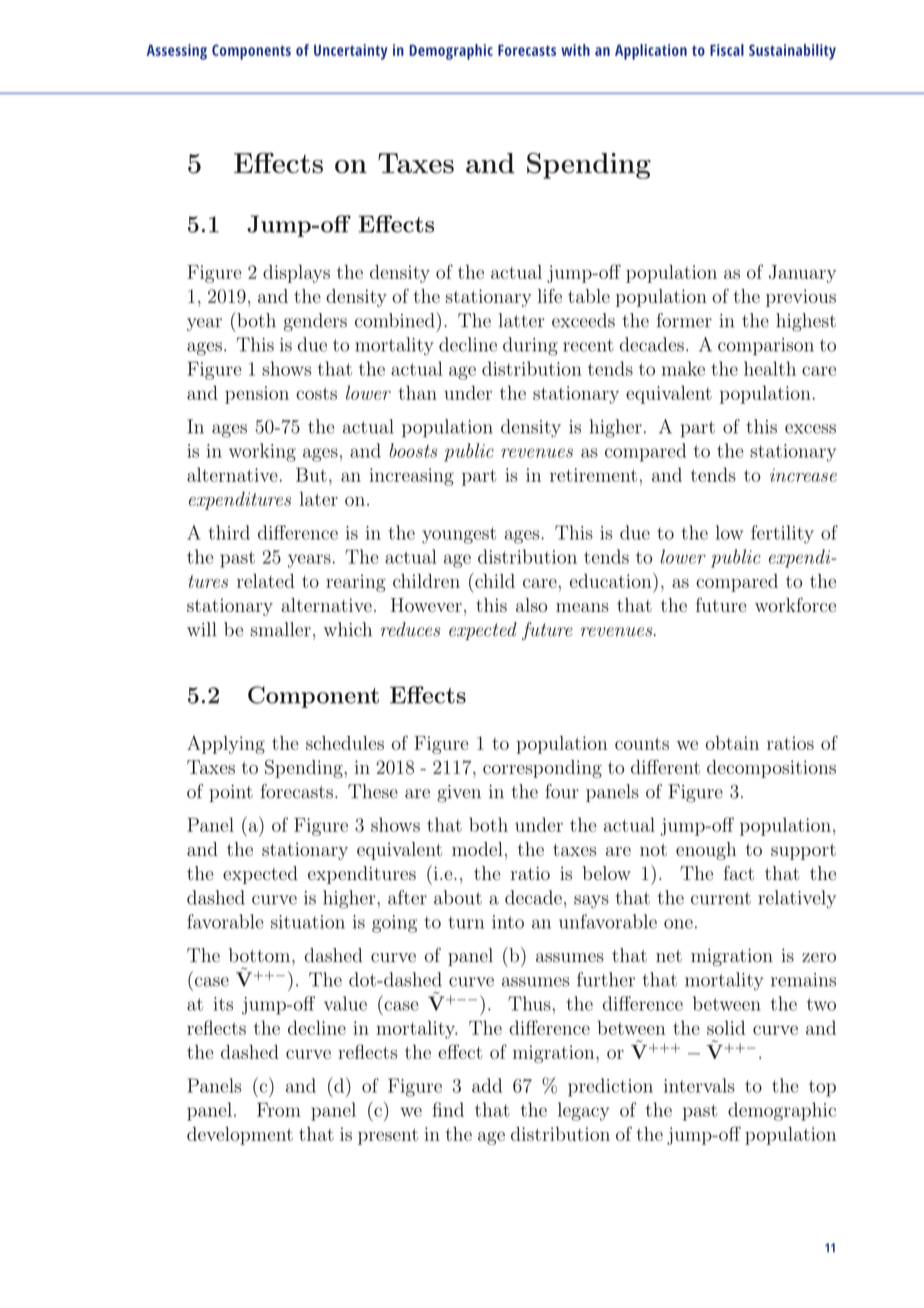  Describe the element at coordinates (699, 1085) in the screenshot. I see `intervals` at that location.
